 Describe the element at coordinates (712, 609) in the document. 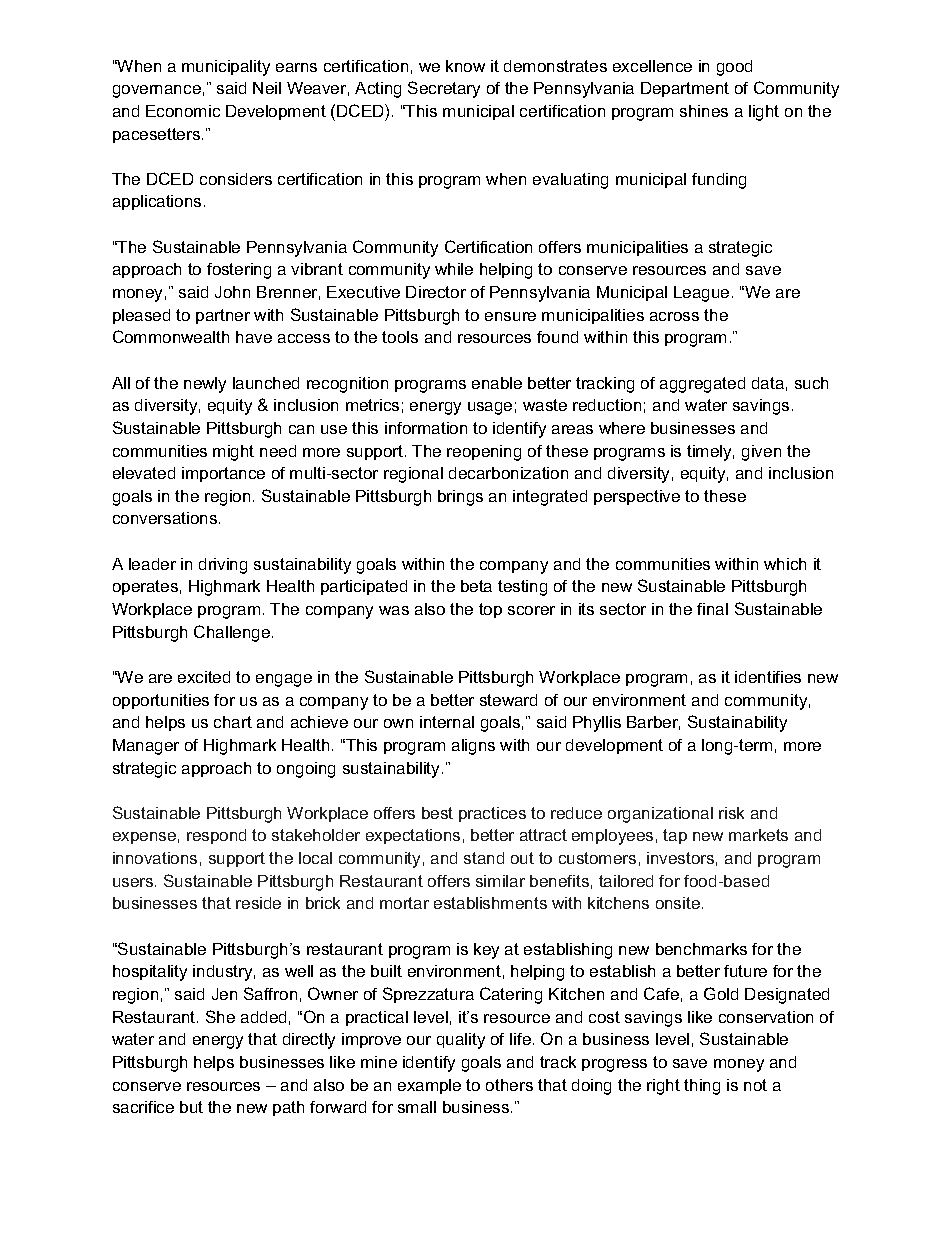

I see `final` at that location.
